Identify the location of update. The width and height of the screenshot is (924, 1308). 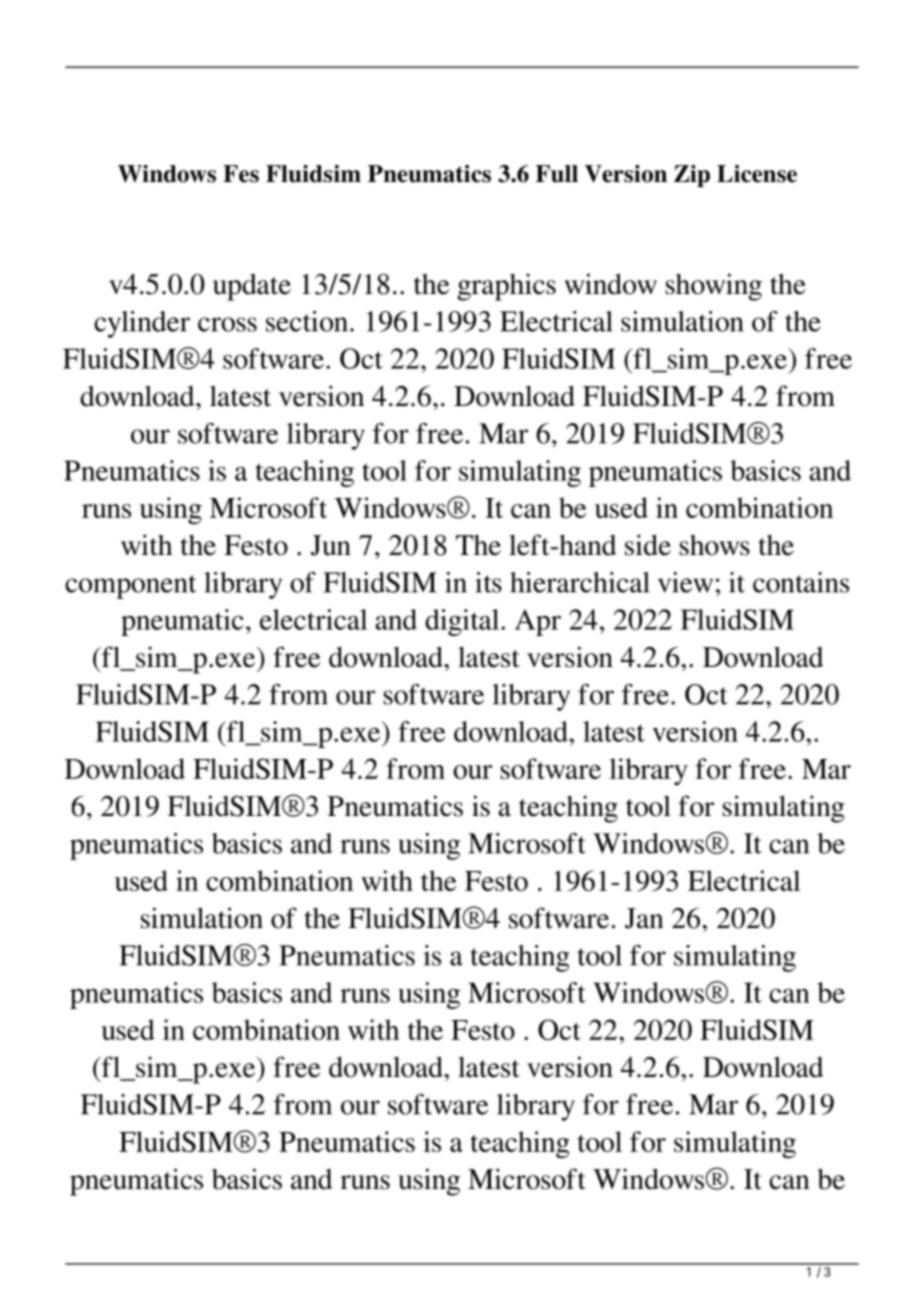
(252, 287).
